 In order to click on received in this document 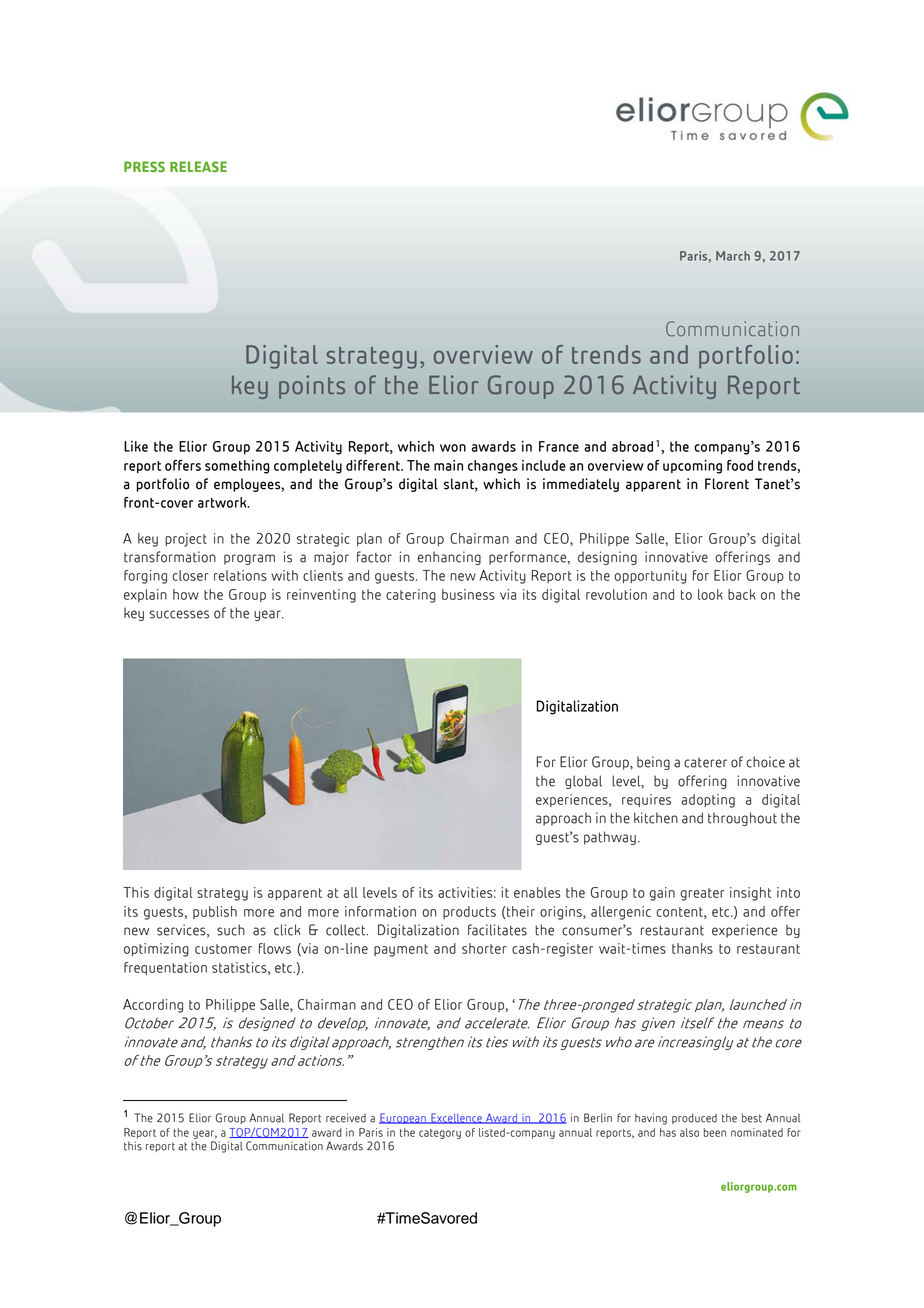, I will do `click(346, 1118)`.
